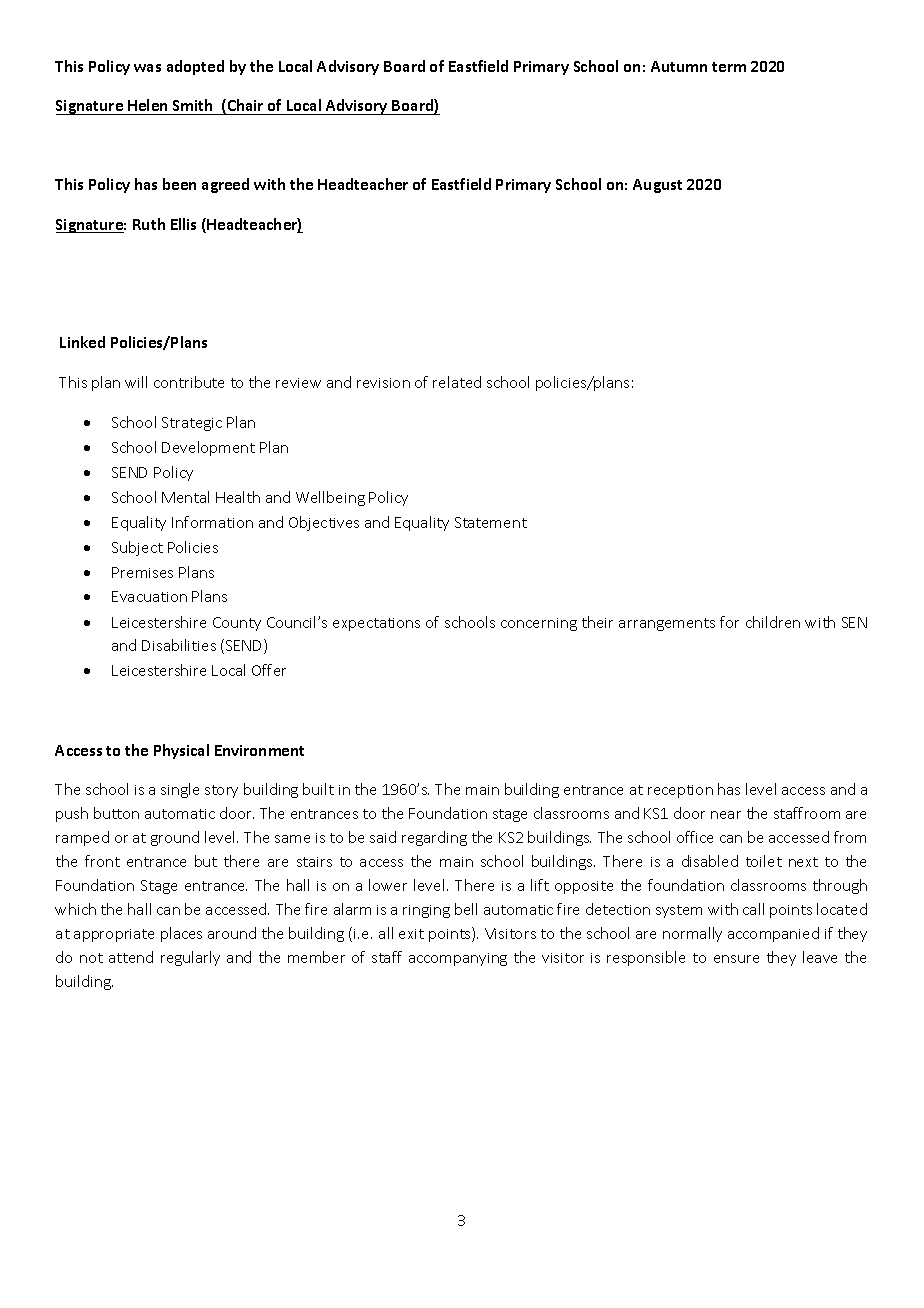 The image size is (924, 1308). I want to click on Linked, so click(82, 342).
